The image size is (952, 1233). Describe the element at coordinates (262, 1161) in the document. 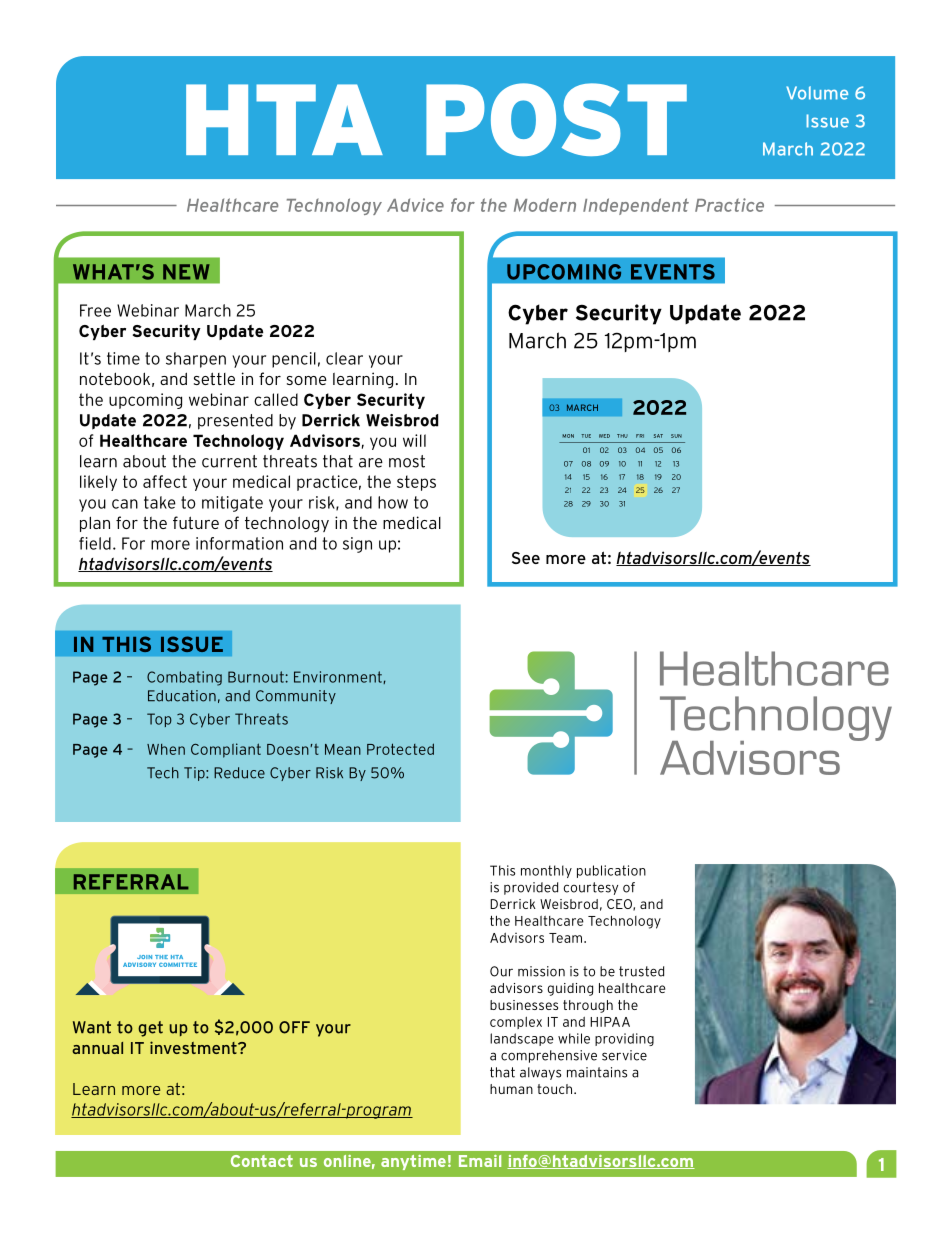

I see `Contact` at that location.
